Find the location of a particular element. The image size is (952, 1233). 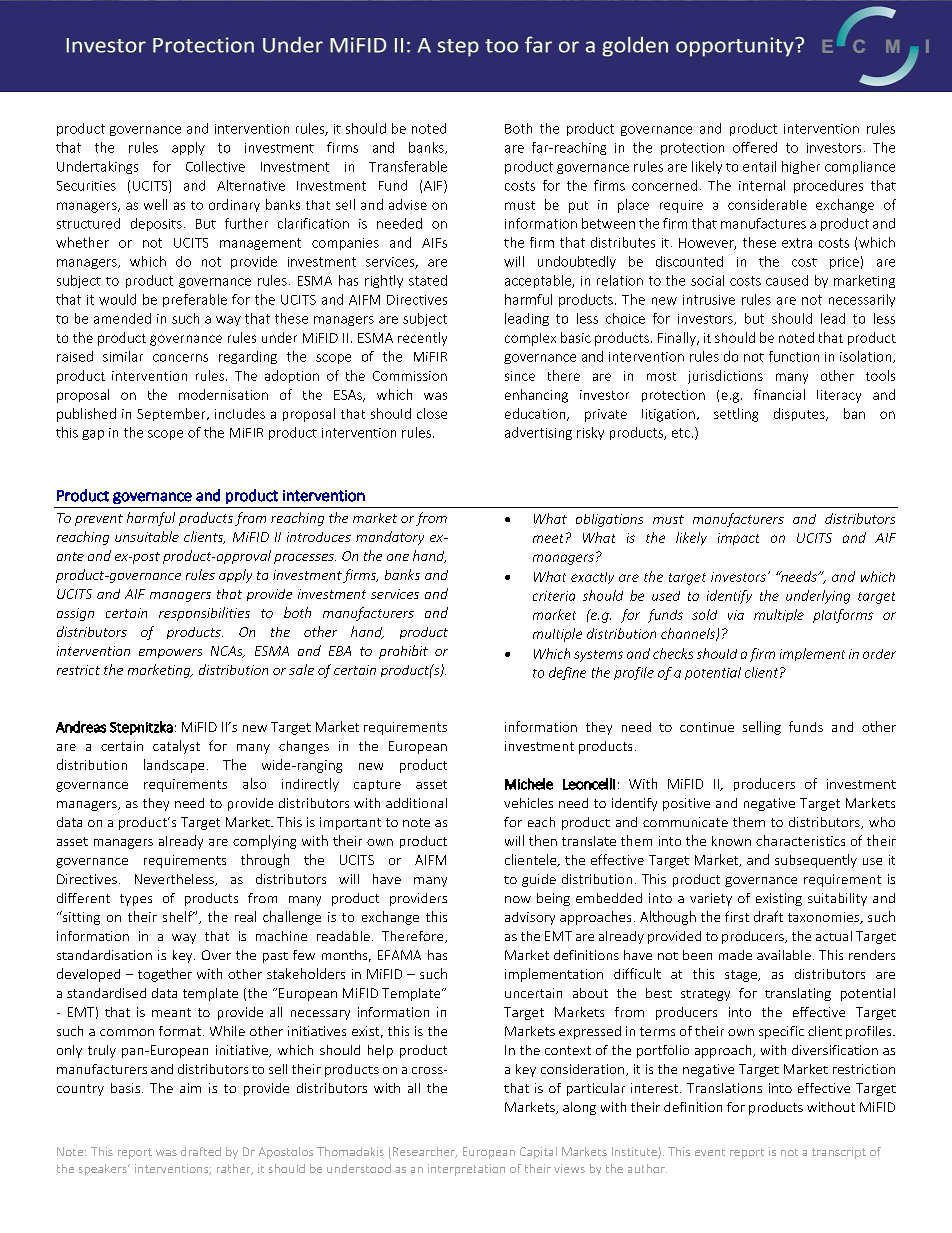

impact is located at coordinates (738, 539).
